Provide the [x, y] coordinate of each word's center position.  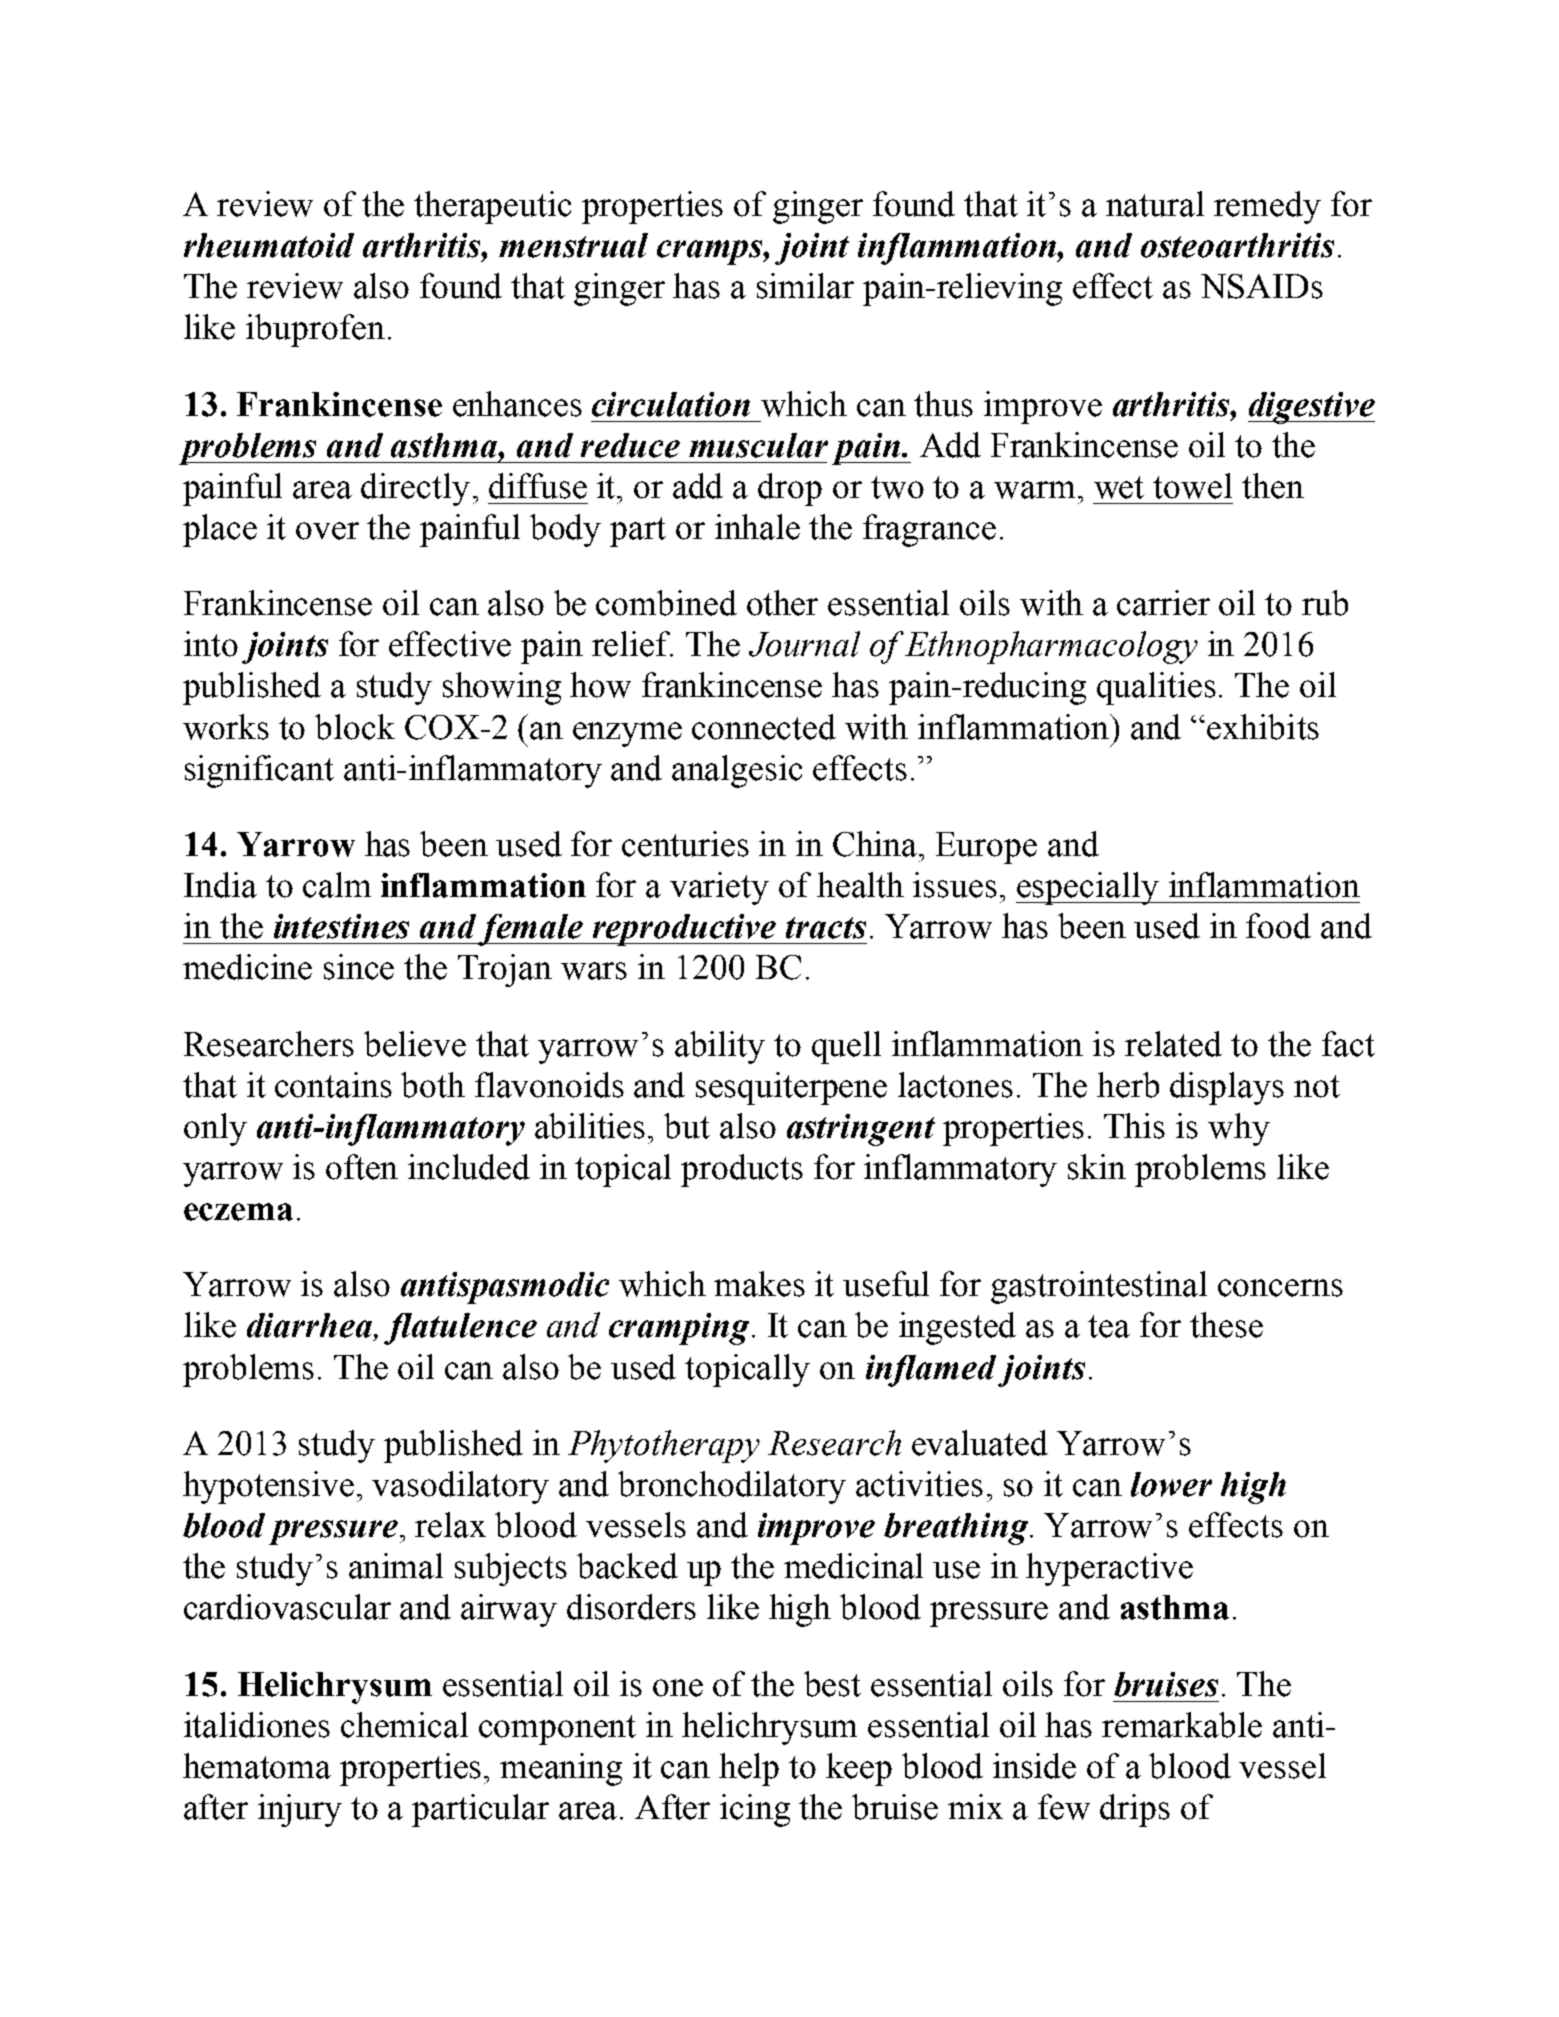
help [749, 1769]
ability [720, 1047]
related [1173, 1044]
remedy [1267, 207]
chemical [404, 1725]
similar [805, 286]
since [359, 967]
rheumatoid [269, 245]
